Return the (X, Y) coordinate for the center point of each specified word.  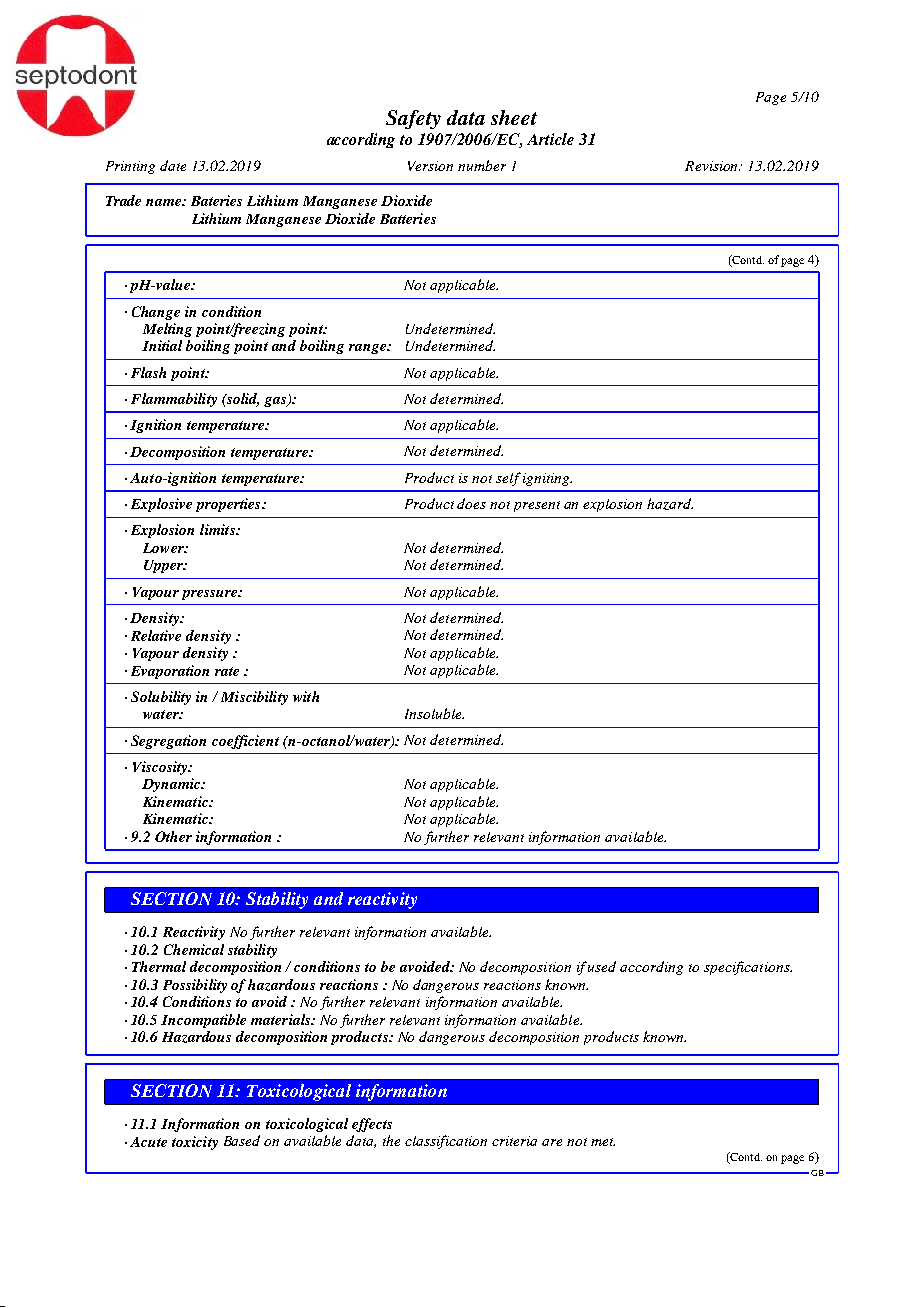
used (602, 966)
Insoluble (434, 713)
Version (430, 166)
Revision (712, 166)
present (537, 506)
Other (173, 836)
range (369, 349)
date (173, 165)
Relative (156, 635)
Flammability (174, 400)
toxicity (195, 1143)
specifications (748, 968)
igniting (547, 479)
